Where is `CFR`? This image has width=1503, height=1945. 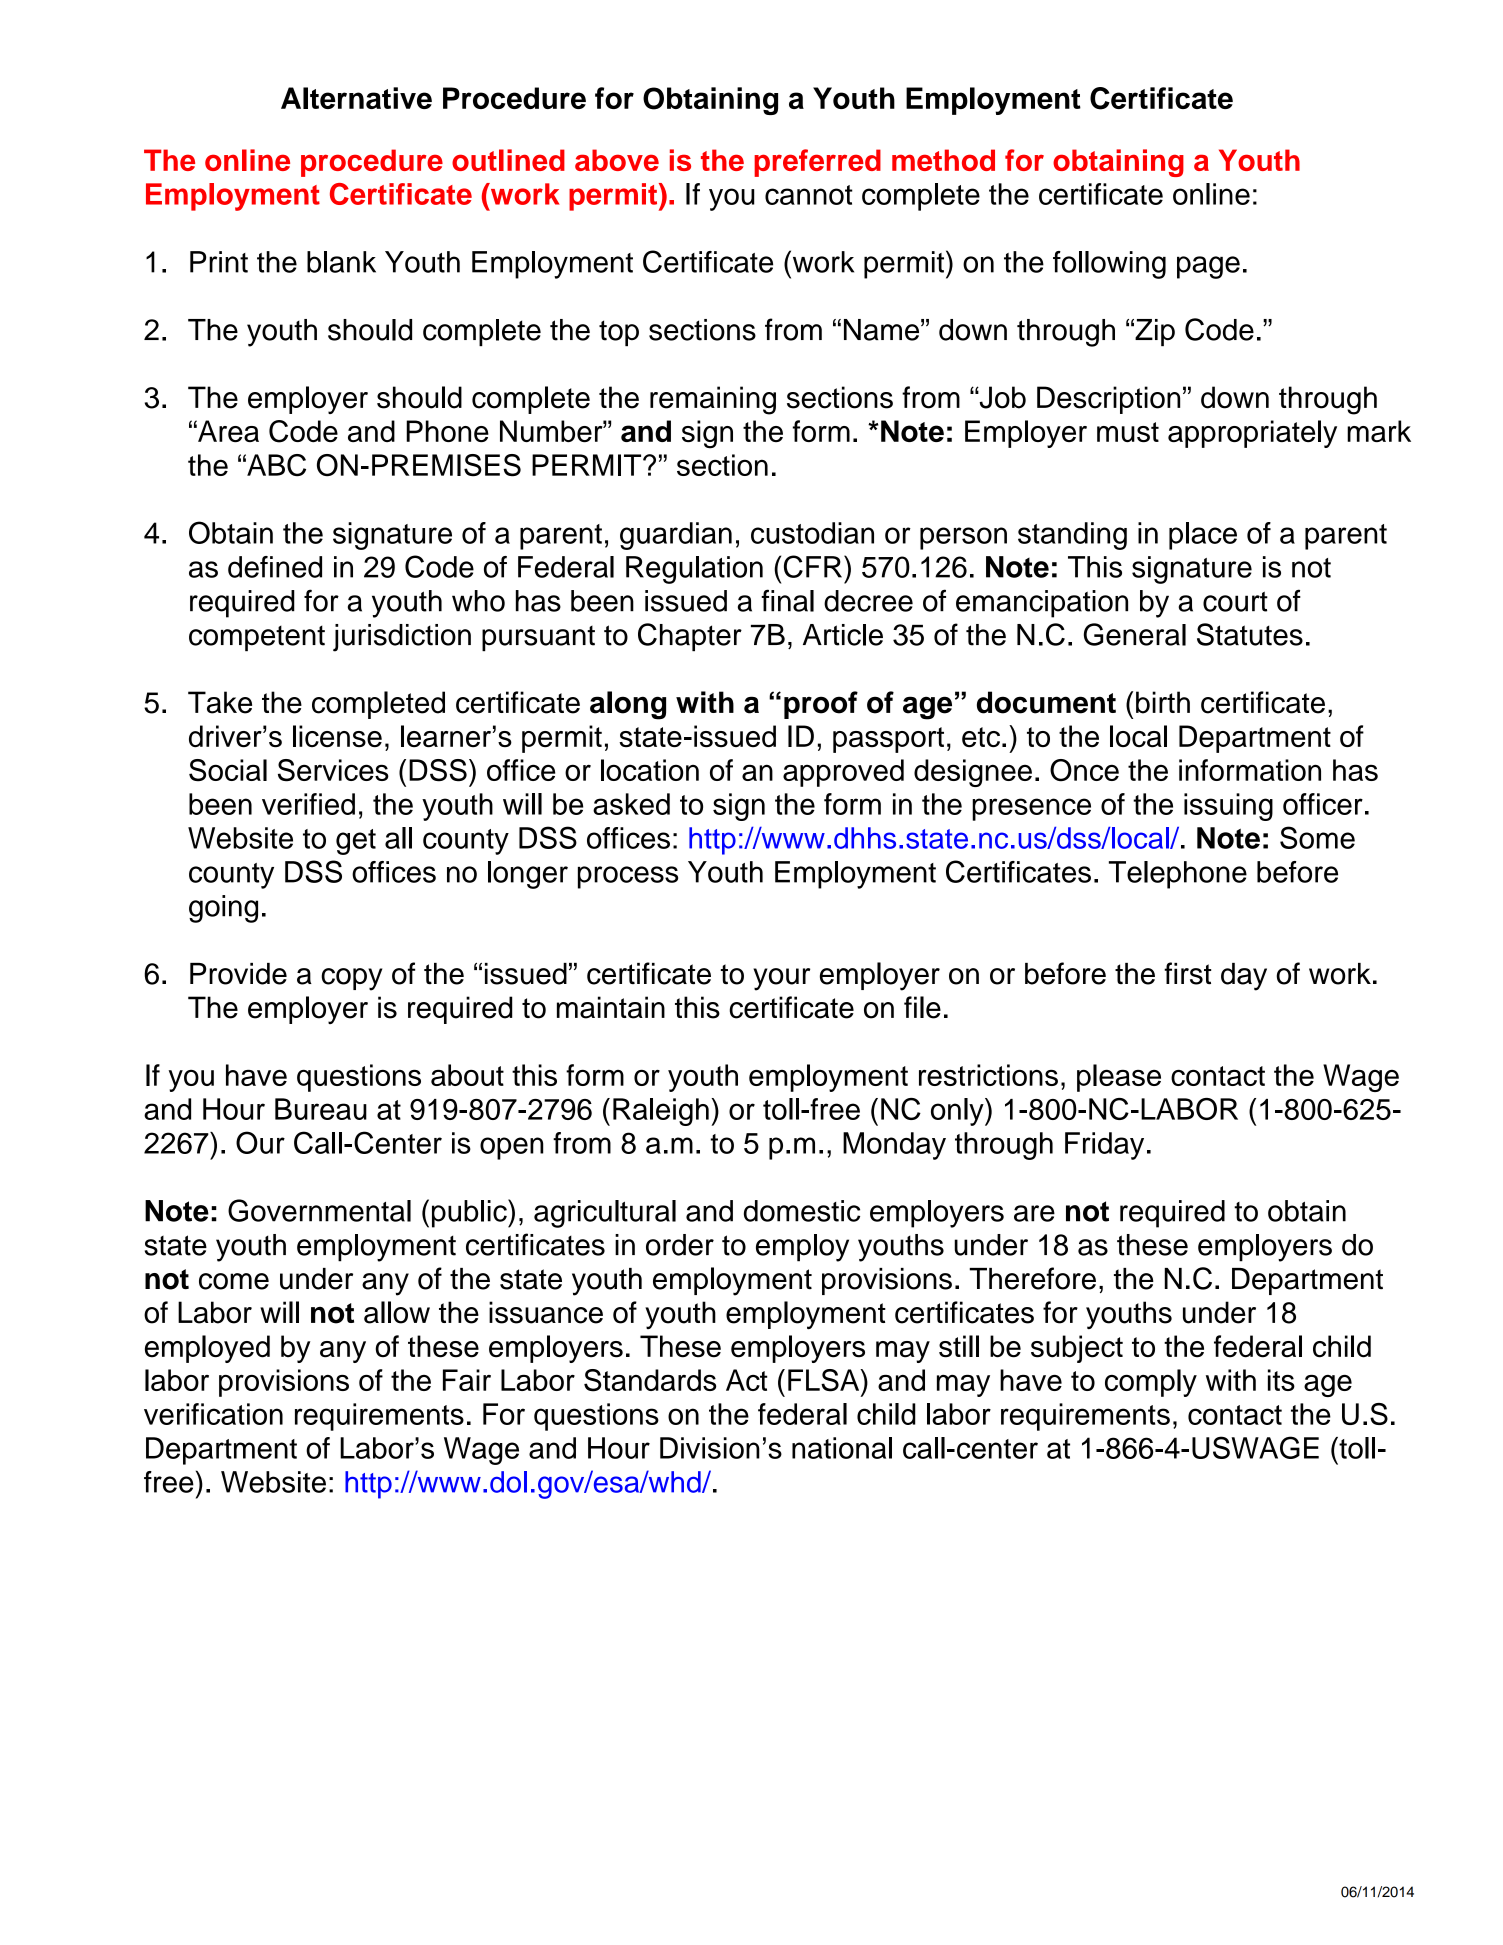
CFR is located at coordinates (813, 566).
